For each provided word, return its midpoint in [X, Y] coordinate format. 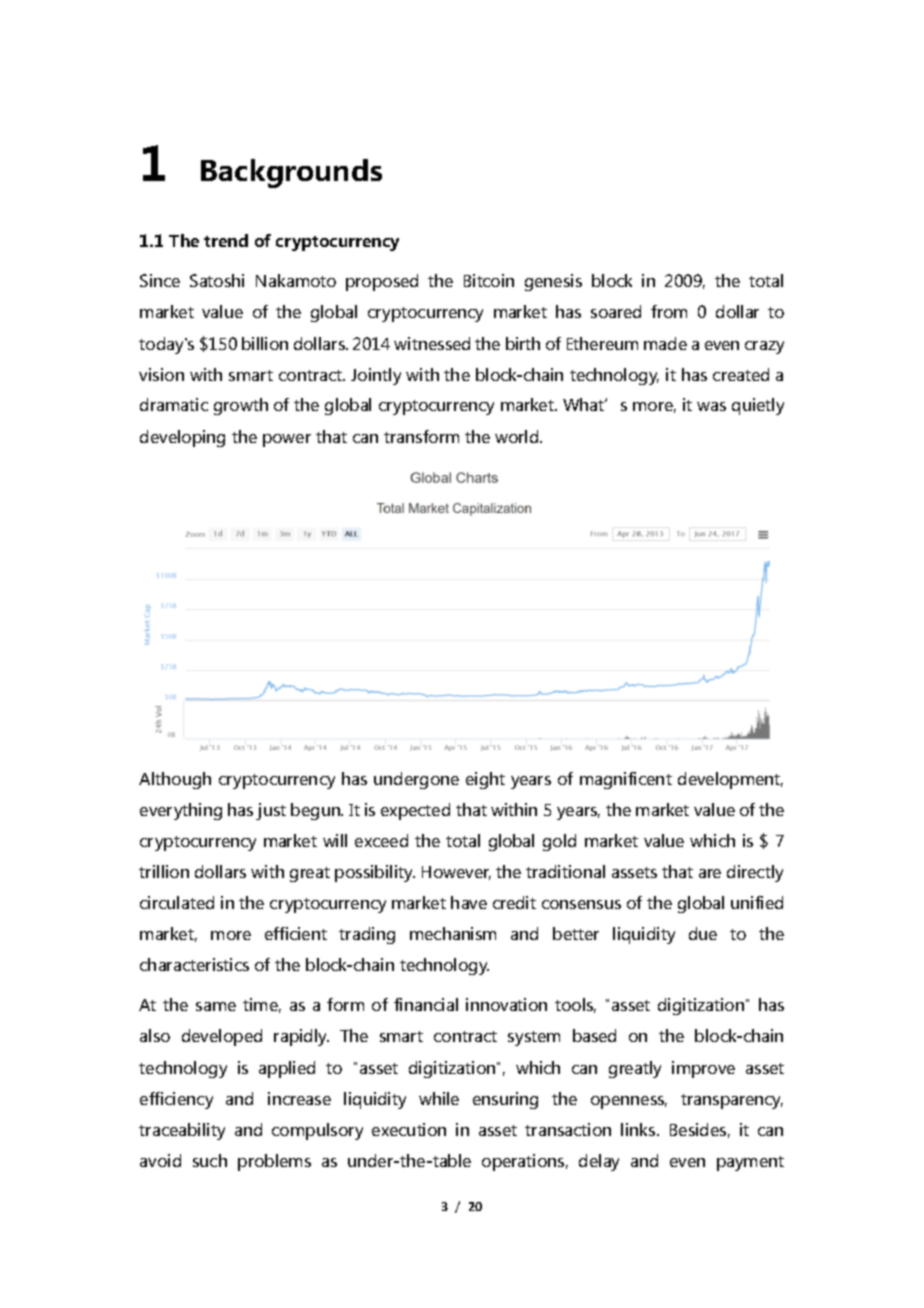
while [439, 1098]
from [669, 311]
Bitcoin [489, 280]
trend [226, 240]
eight [485, 780]
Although [175, 780]
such [210, 1160]
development [730, 780]
